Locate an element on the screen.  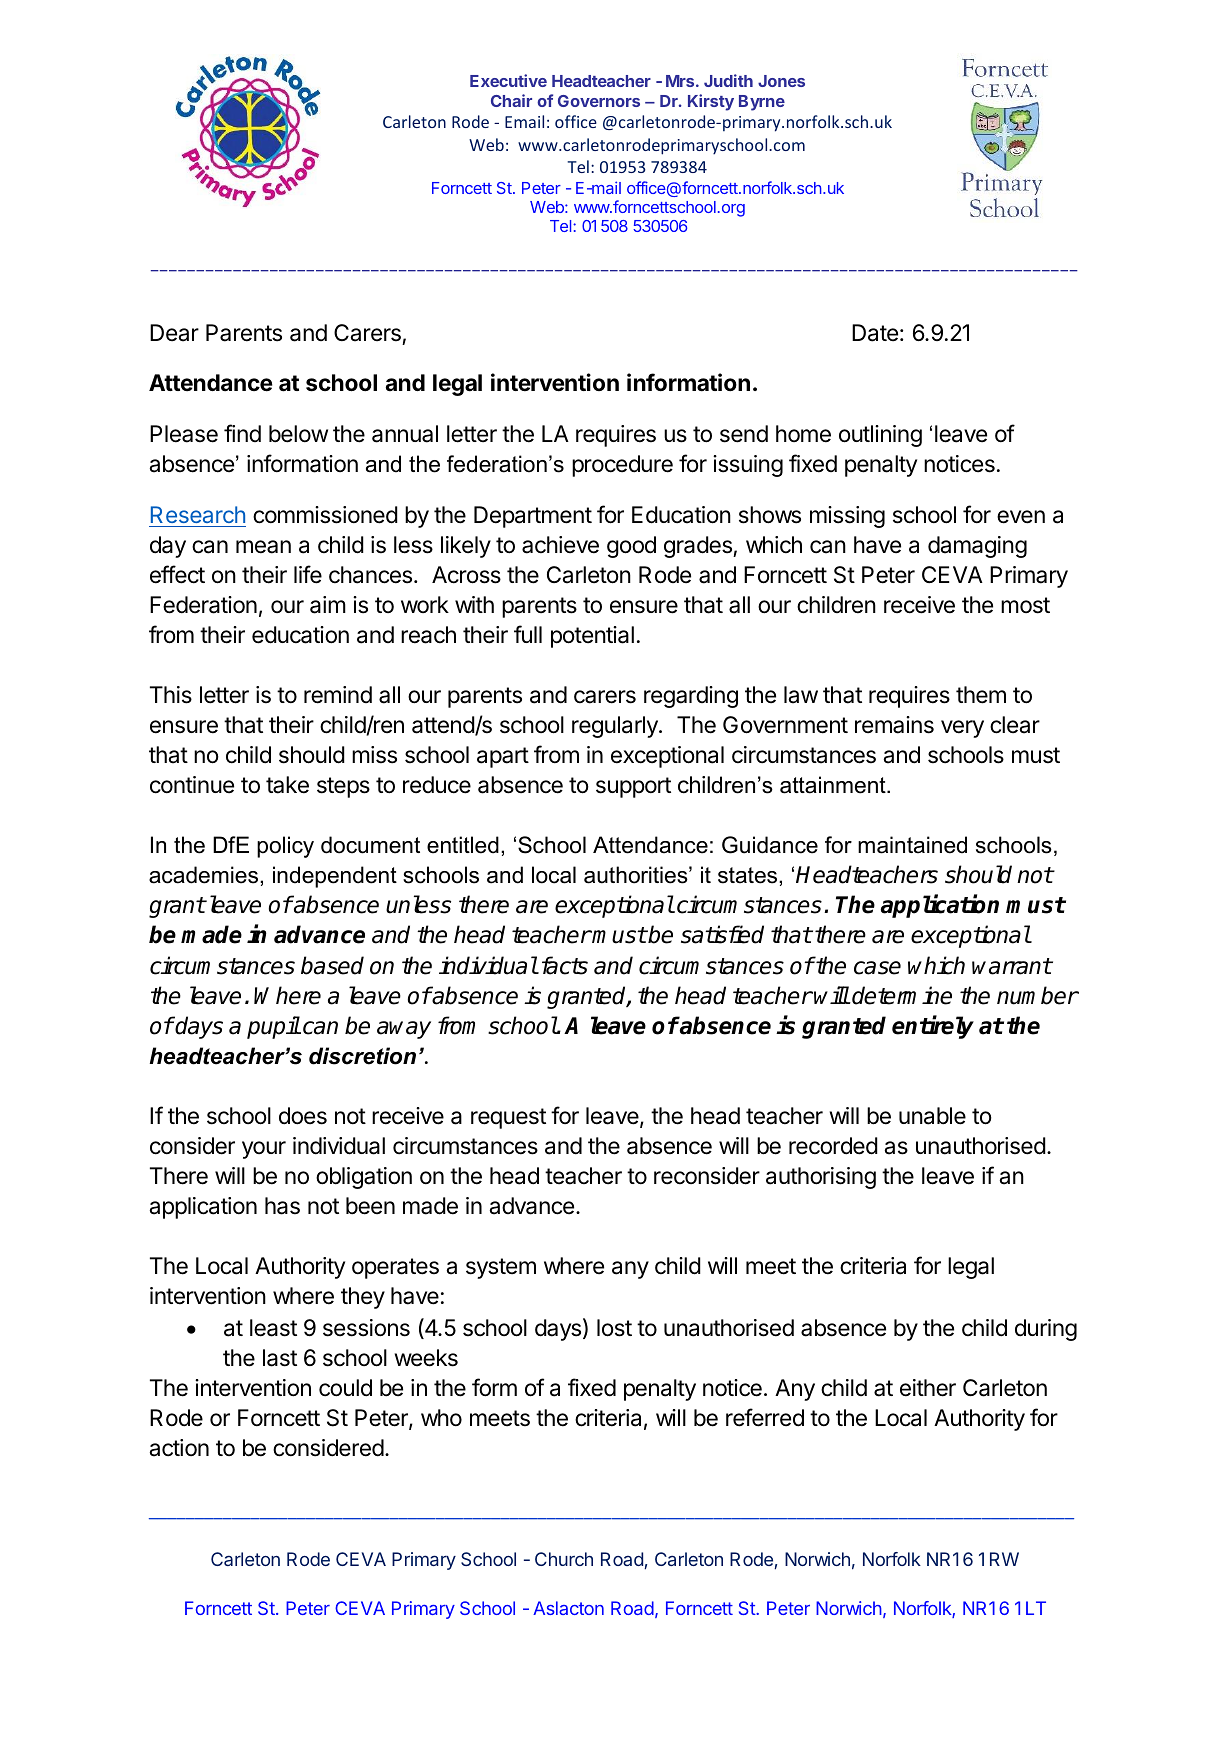
maintained is located at coordinates (912, 845).
